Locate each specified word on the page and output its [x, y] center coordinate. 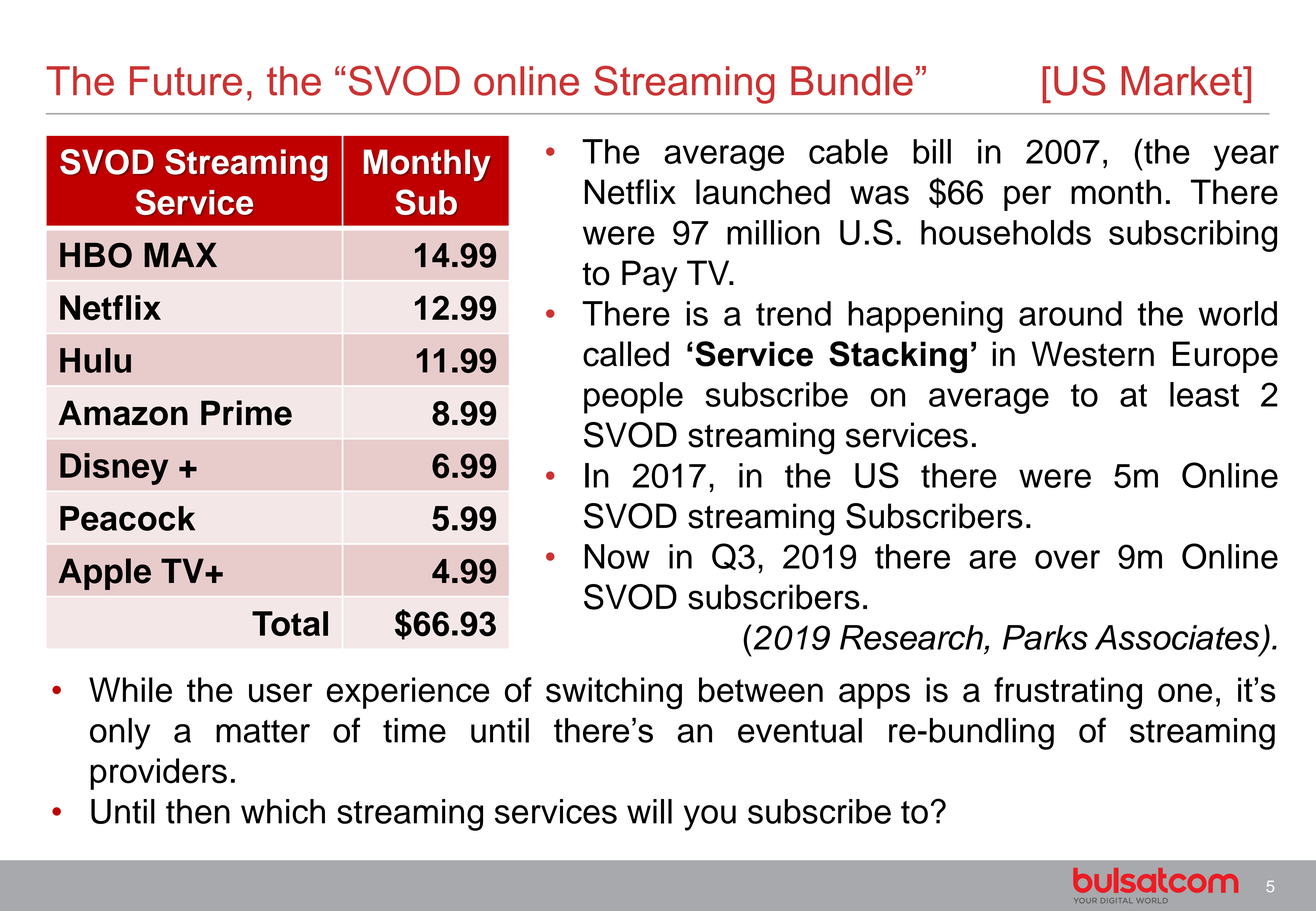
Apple [104, 574]
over [1067, 559]
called [626, 354]
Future [186, 81]
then [198, 811]
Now [617, 556]
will [649, 811]
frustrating [1068, 693]
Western [1092, 354]
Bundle [852, 81]
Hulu [95, 360]
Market [1183, 81]
